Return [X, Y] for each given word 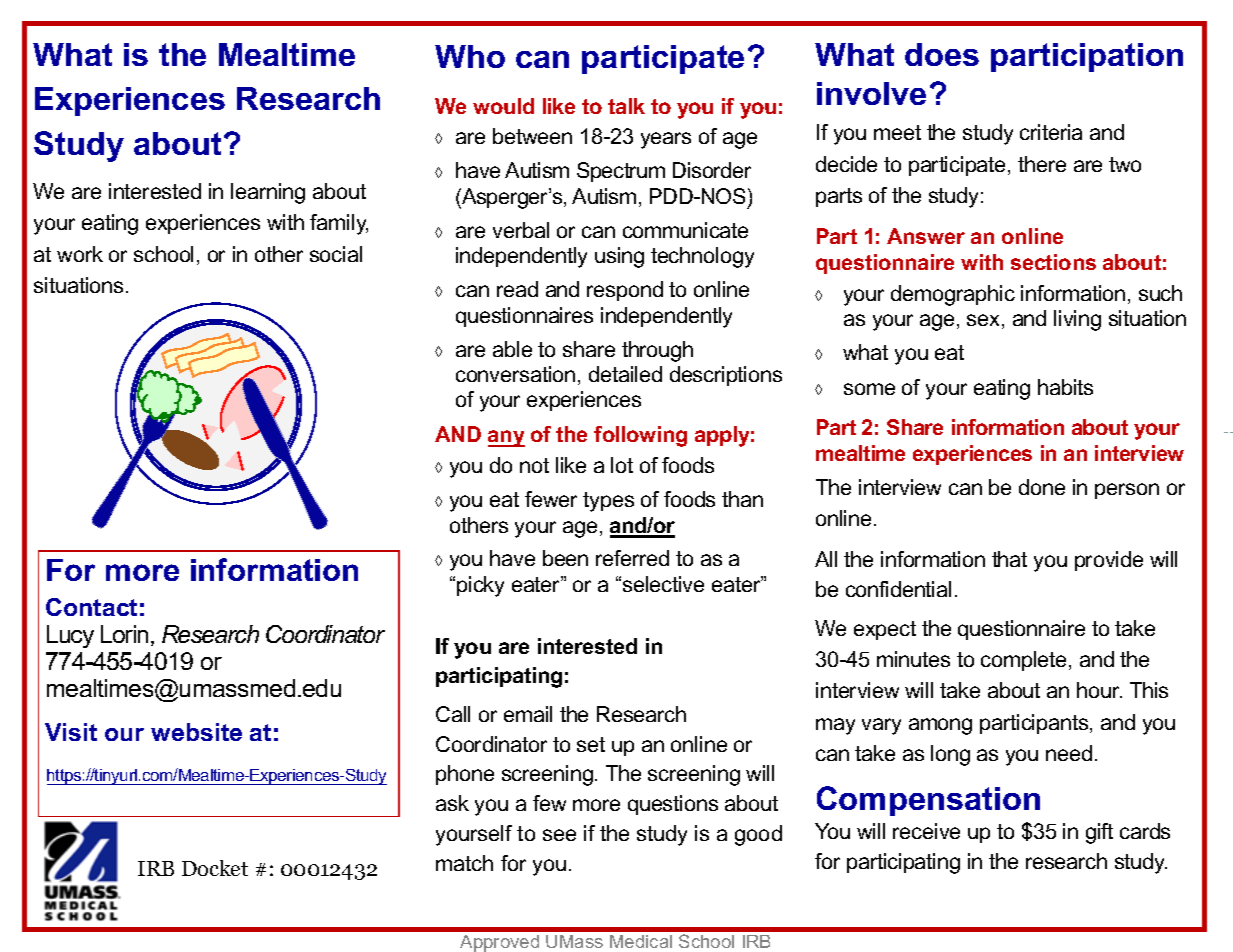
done [1042, 487]
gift [1099, 833]
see [559, 835]
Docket [215, 868]
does [942, 54]
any [506, 438]
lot [622, 465]
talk [626, 106]
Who [470, 56]
